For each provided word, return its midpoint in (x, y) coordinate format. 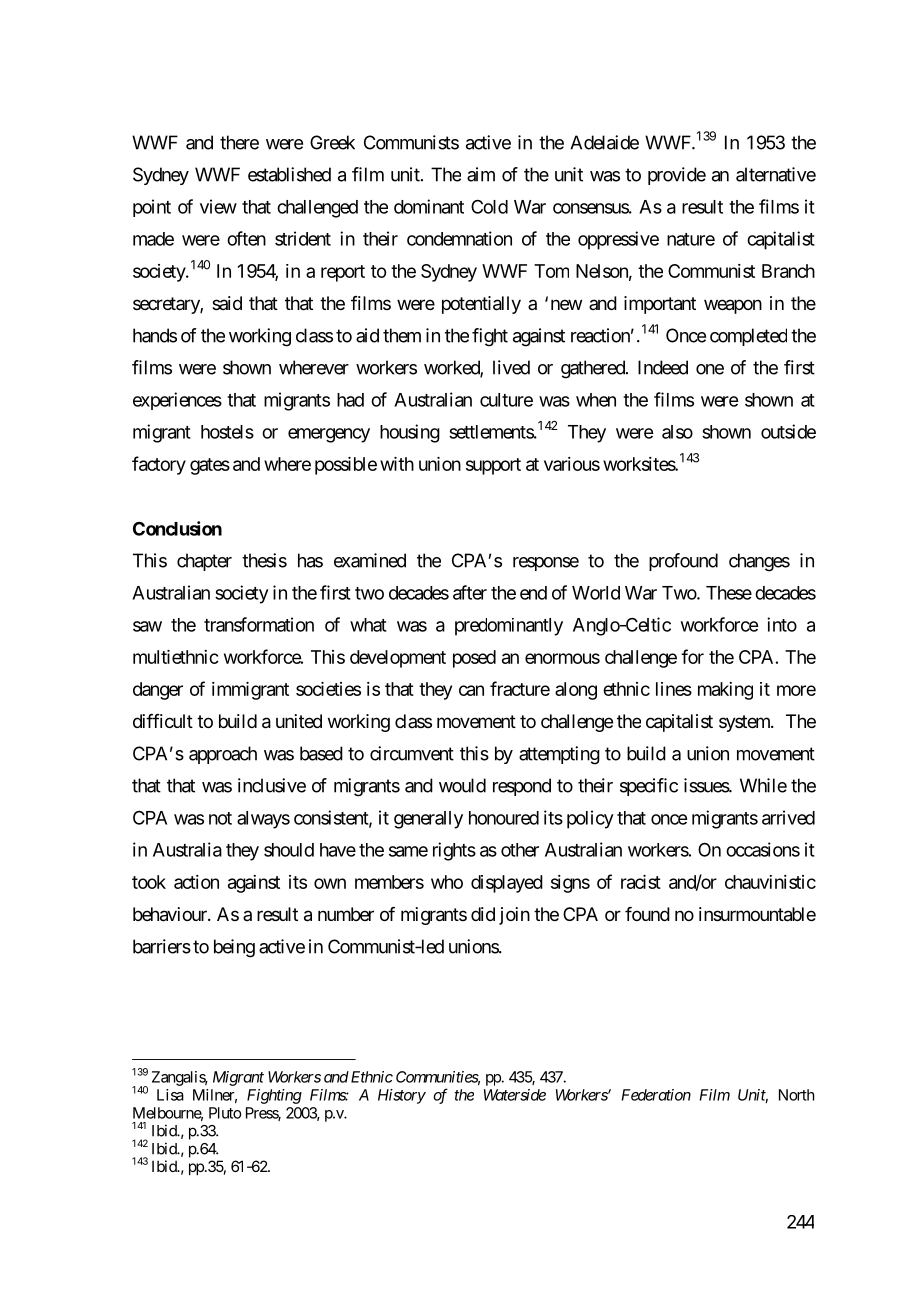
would (462, 785)
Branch (788, 271)
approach (223, 755)
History (402, 1096)
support (493, 466)
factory (159, 465)
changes (759, 562)
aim (481, 174)
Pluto (225, 1113)
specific (649, 787)
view (218, 206)
